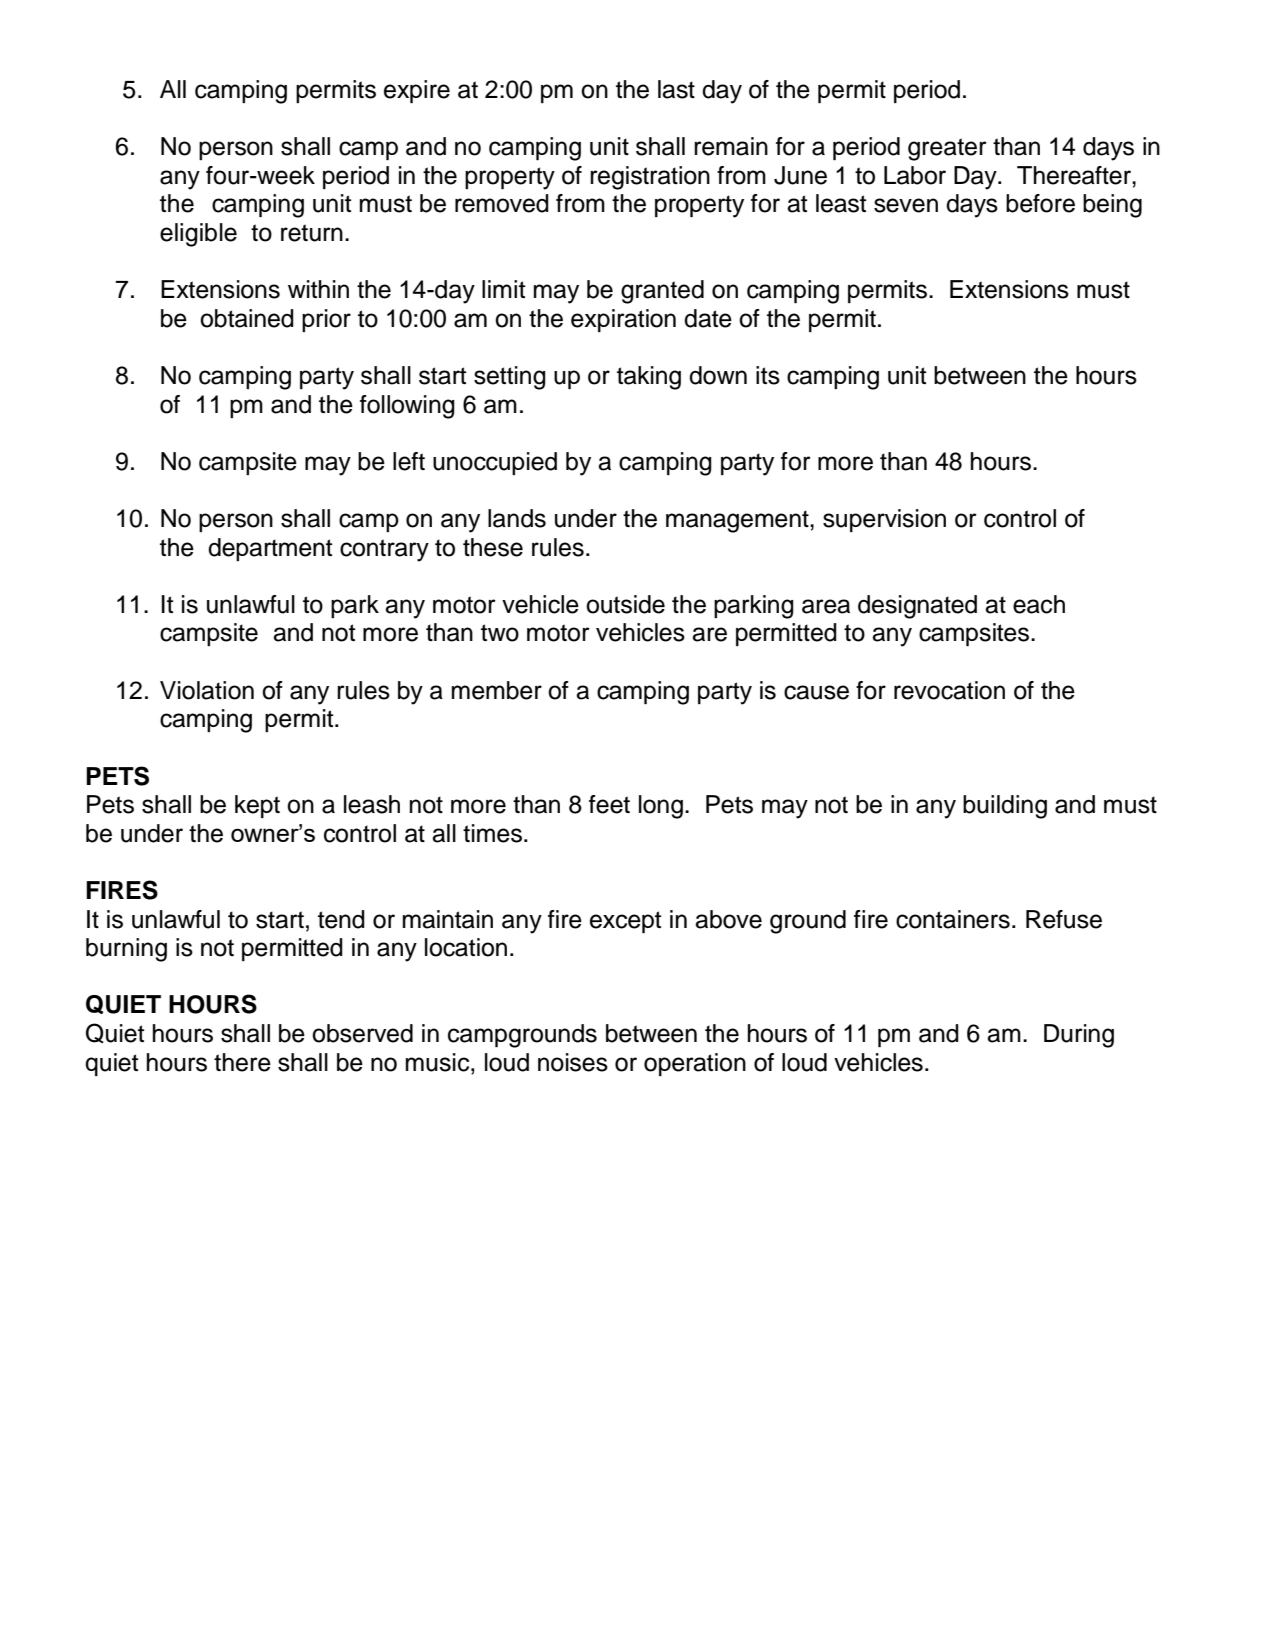 The image size is (1269, 1642). I want to click on expire, so click(417, 91).
